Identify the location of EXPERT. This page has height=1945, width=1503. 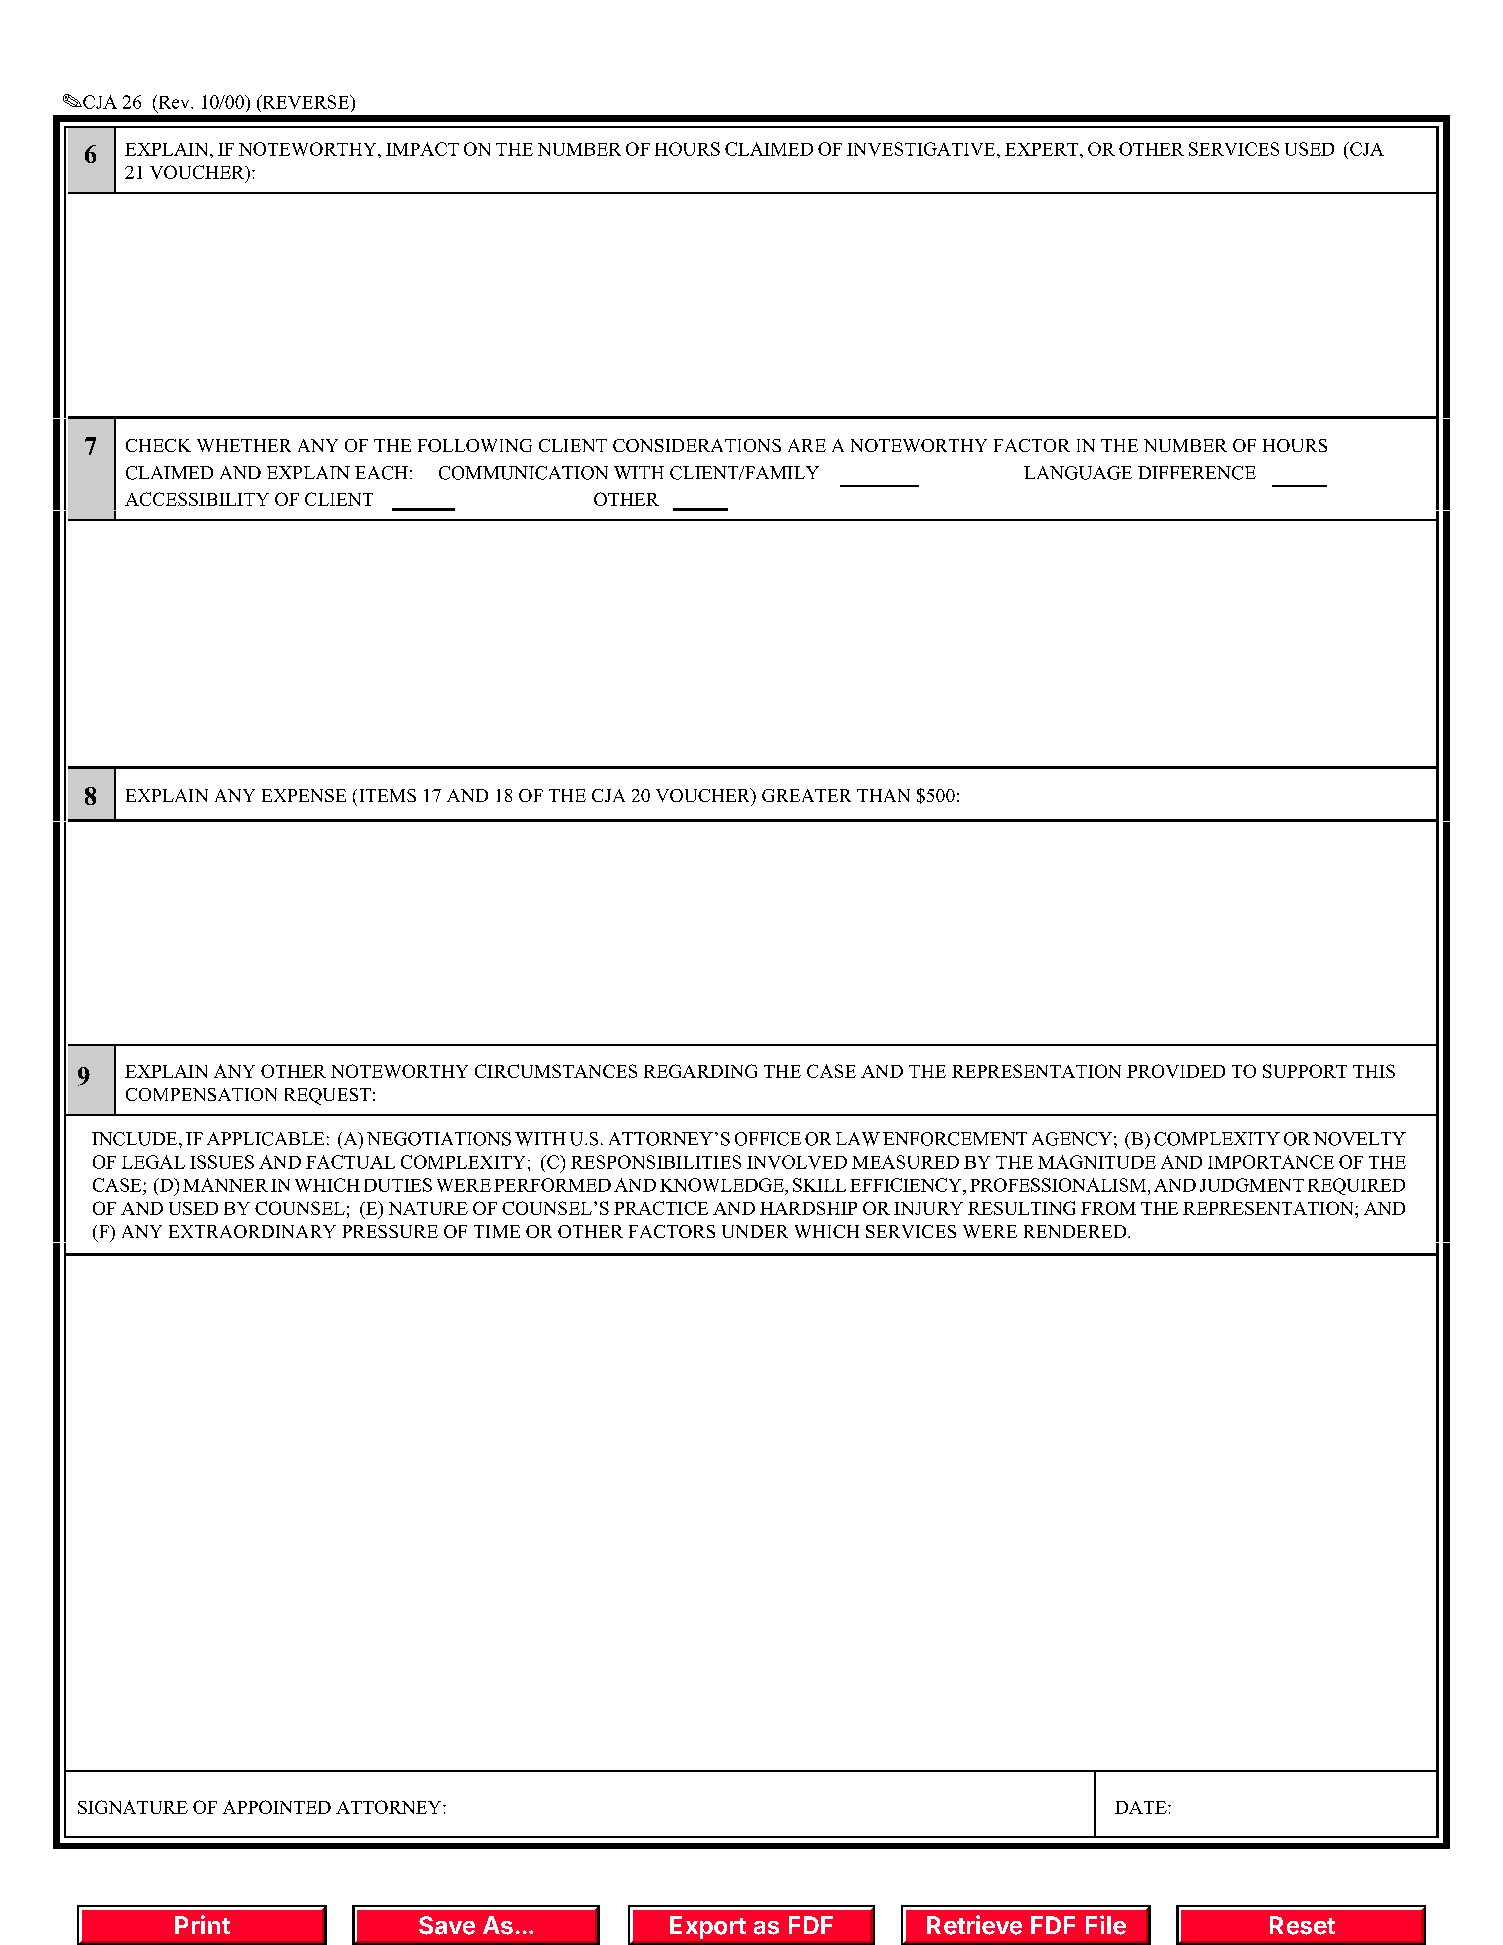
(1043, 149).
